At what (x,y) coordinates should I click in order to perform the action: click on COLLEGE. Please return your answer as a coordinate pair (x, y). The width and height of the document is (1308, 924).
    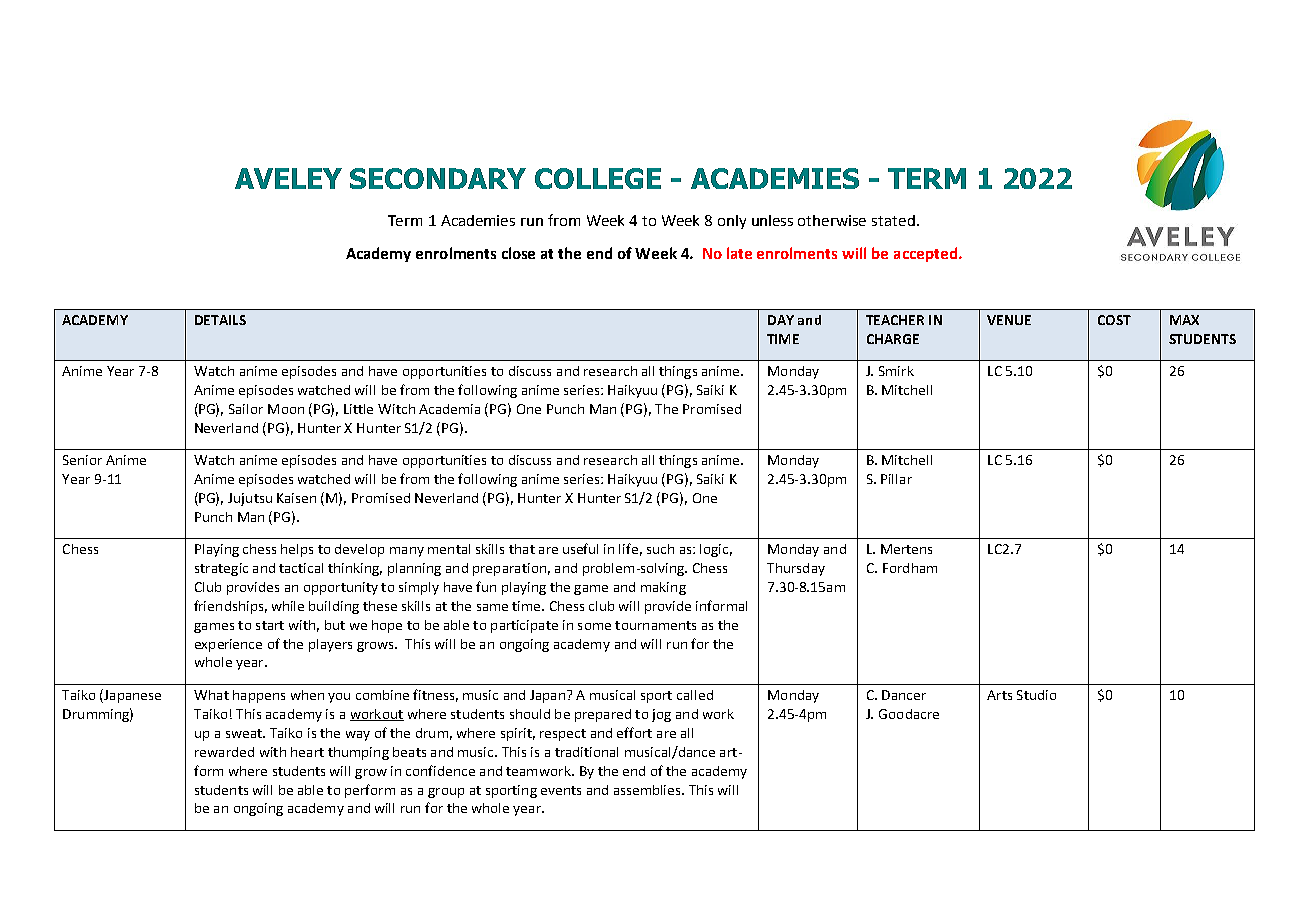
    Looking at the image, I should click on (598, 178).
